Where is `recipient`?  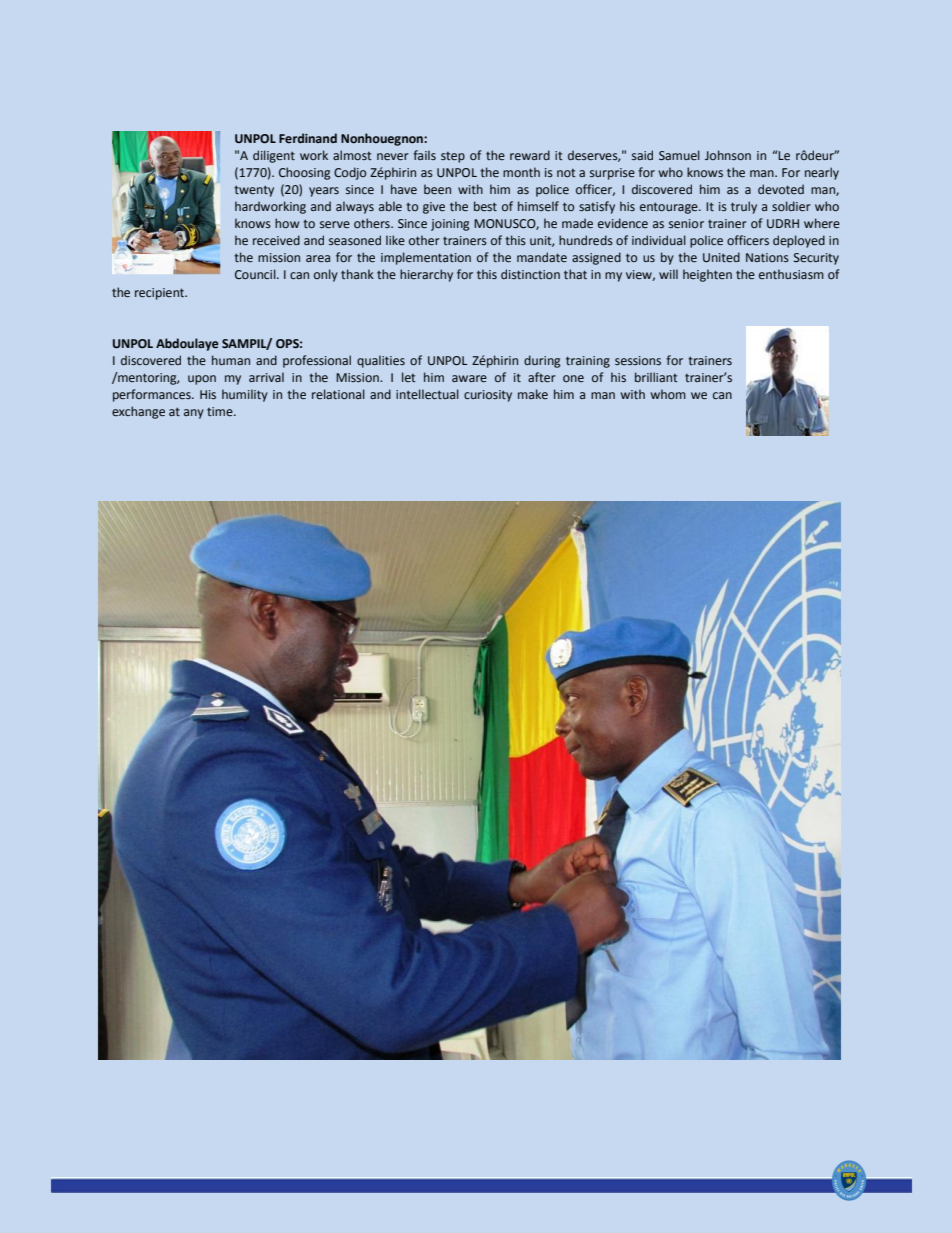 recipient is located at coordinates (161, 294).
